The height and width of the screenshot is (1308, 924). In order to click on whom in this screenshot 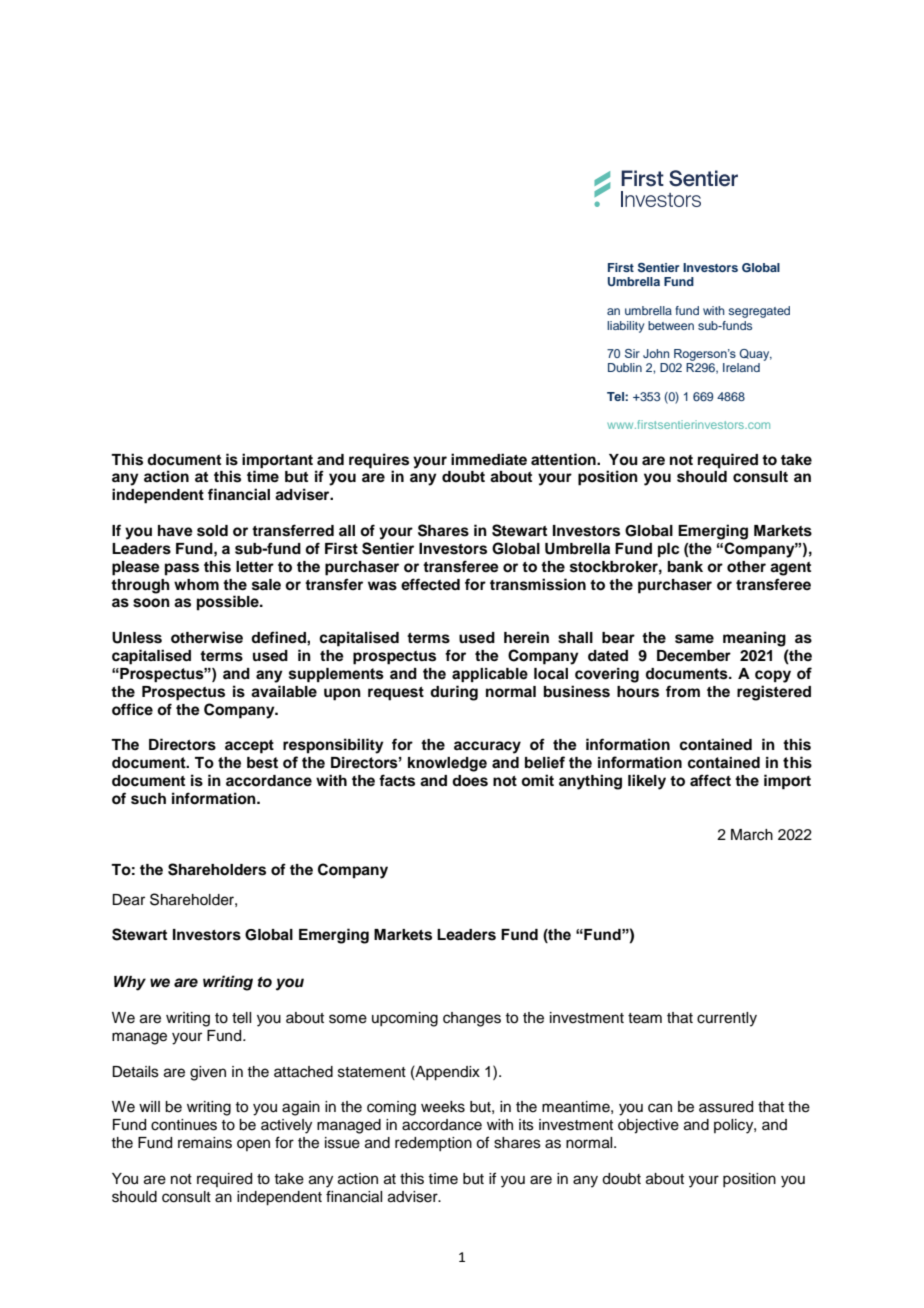, I will do `click(196, 584)`.
